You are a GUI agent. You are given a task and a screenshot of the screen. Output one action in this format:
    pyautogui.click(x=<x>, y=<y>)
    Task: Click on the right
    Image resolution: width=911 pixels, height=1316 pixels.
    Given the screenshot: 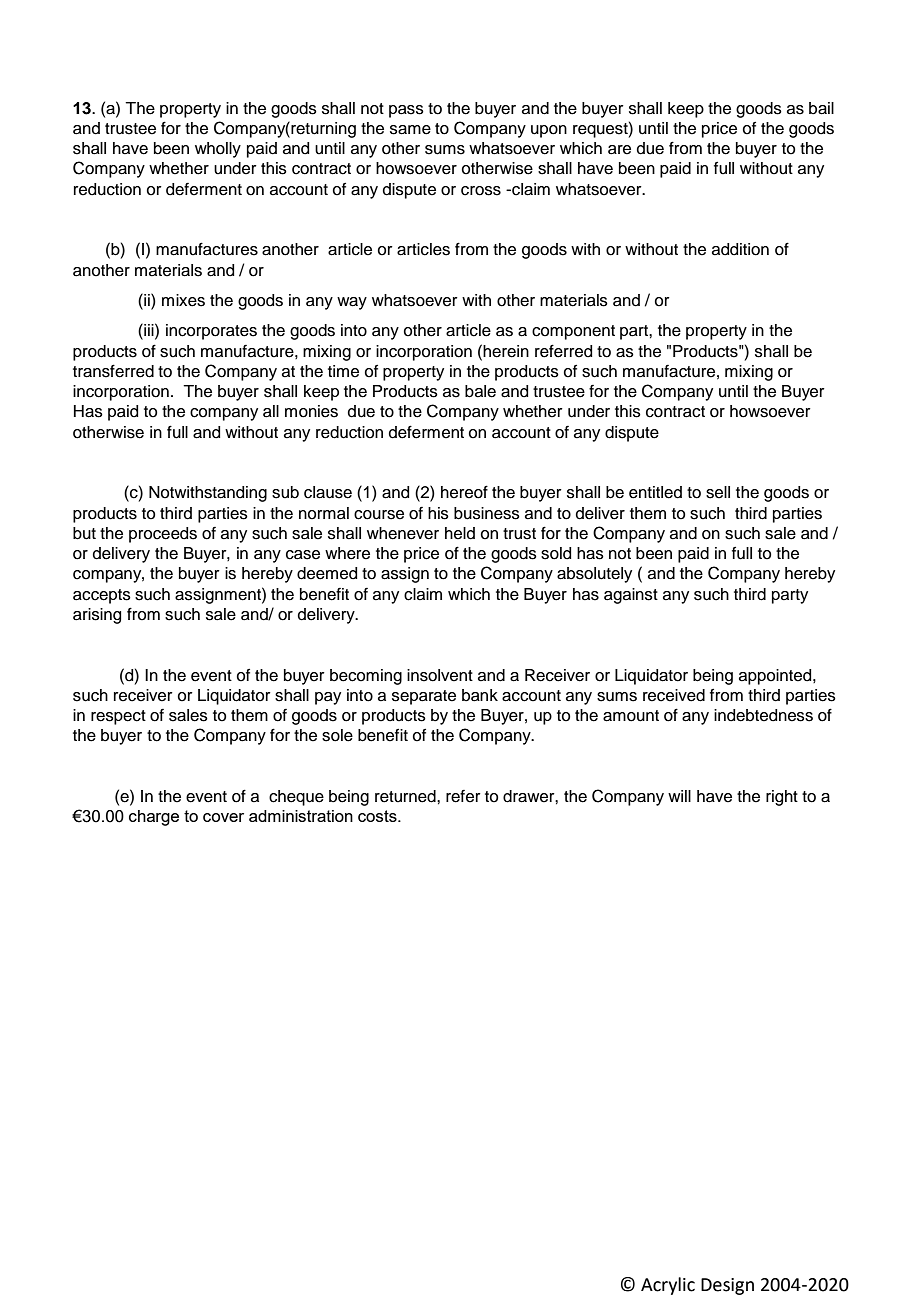 What is the action you would take?
    pyautogui.click(x=782, y=798)
